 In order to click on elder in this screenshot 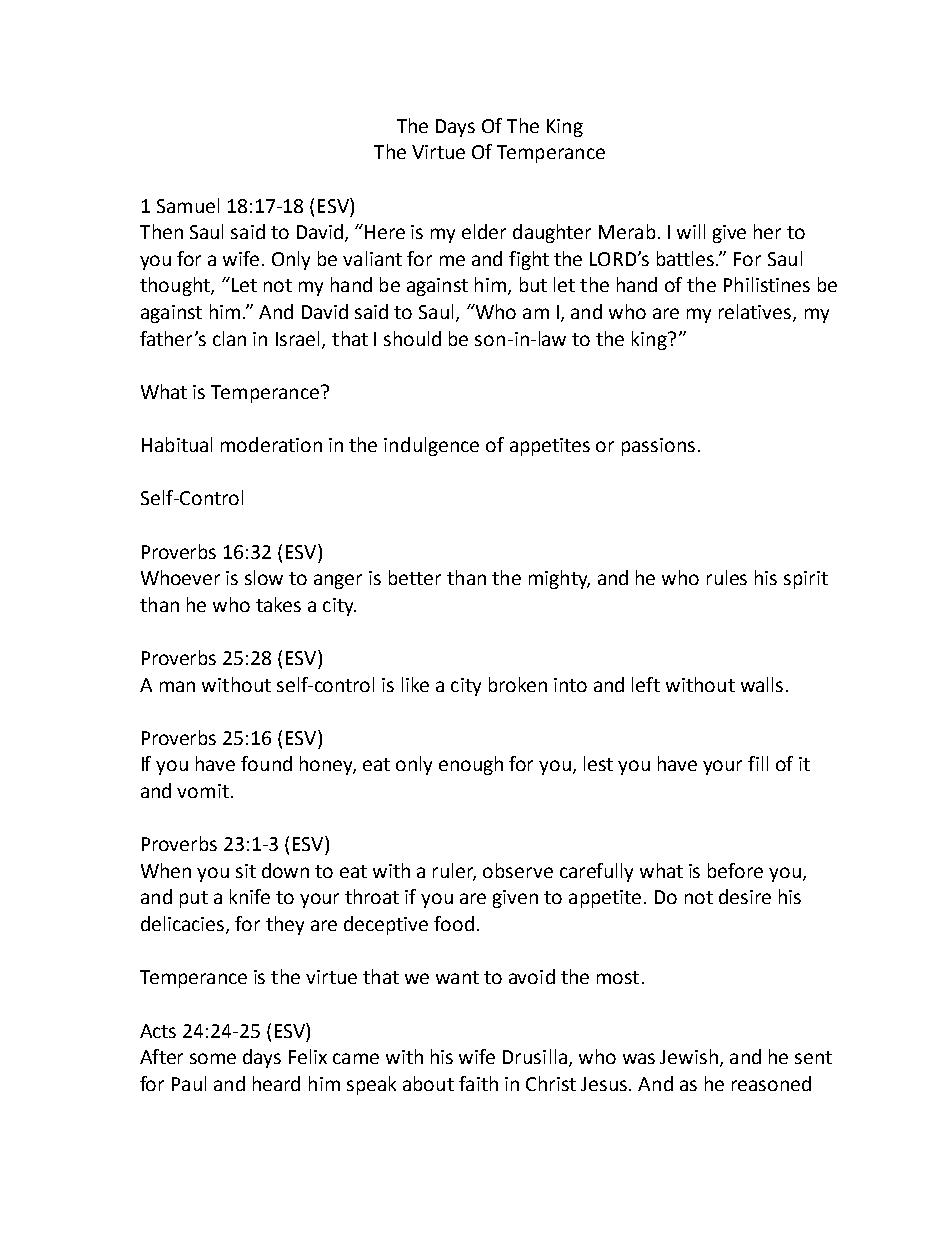, I will do `click(484, 231)`.
